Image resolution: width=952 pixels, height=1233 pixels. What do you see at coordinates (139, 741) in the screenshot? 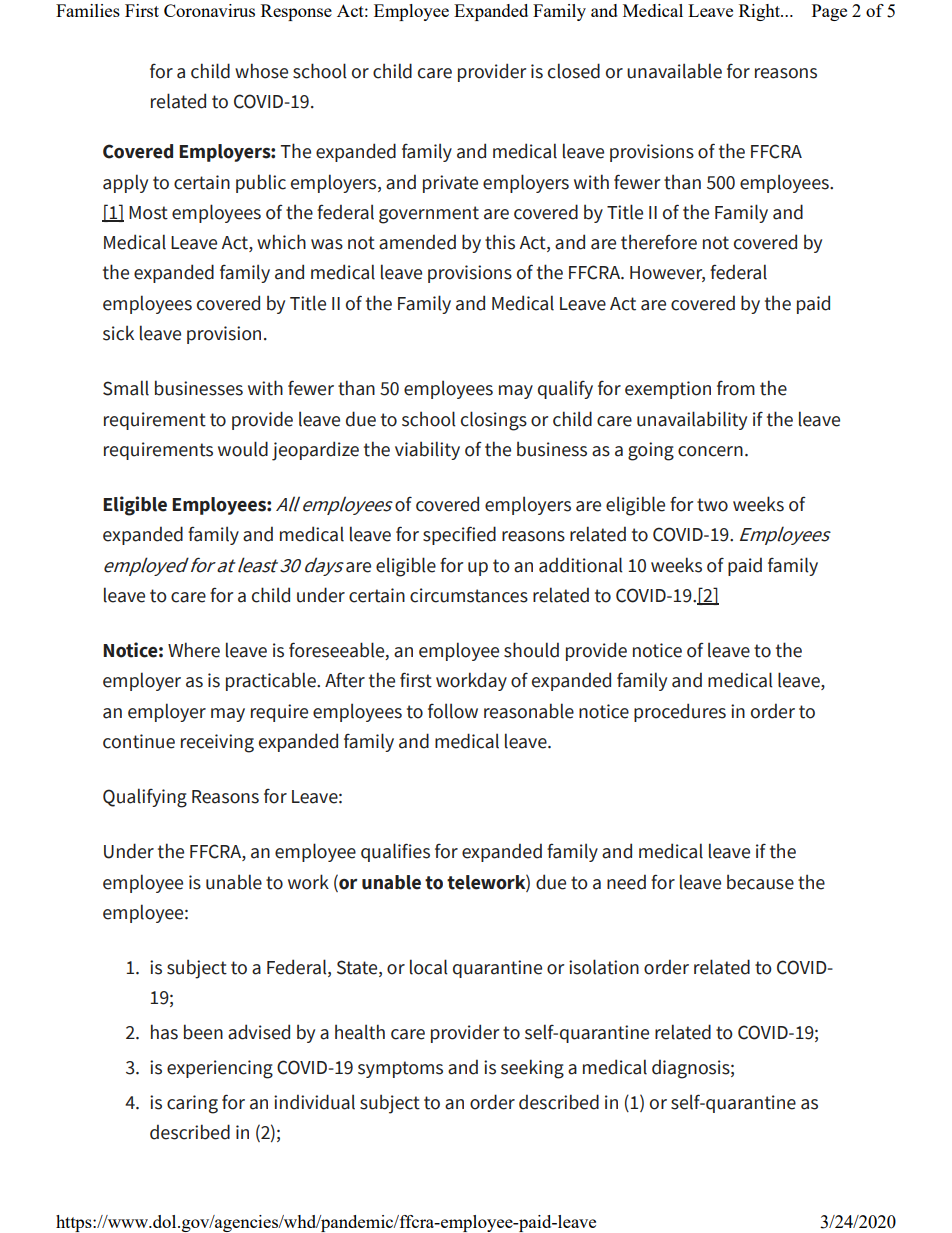
I see `continue` at bounding box center [139, 741].
